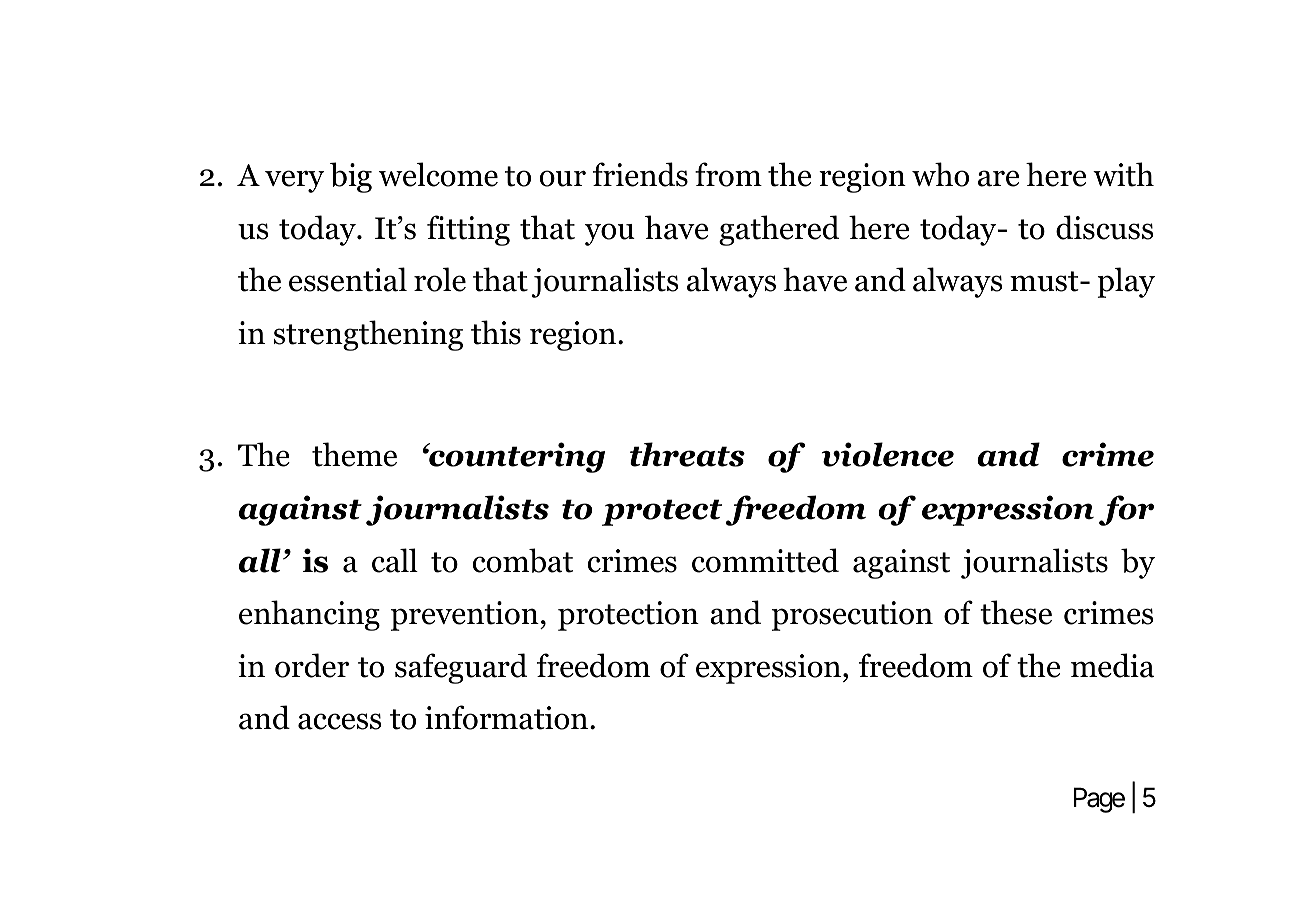  What do you see at coordinates (351, 177) in the page?
I see `big` at bounding box center [351, 177].
